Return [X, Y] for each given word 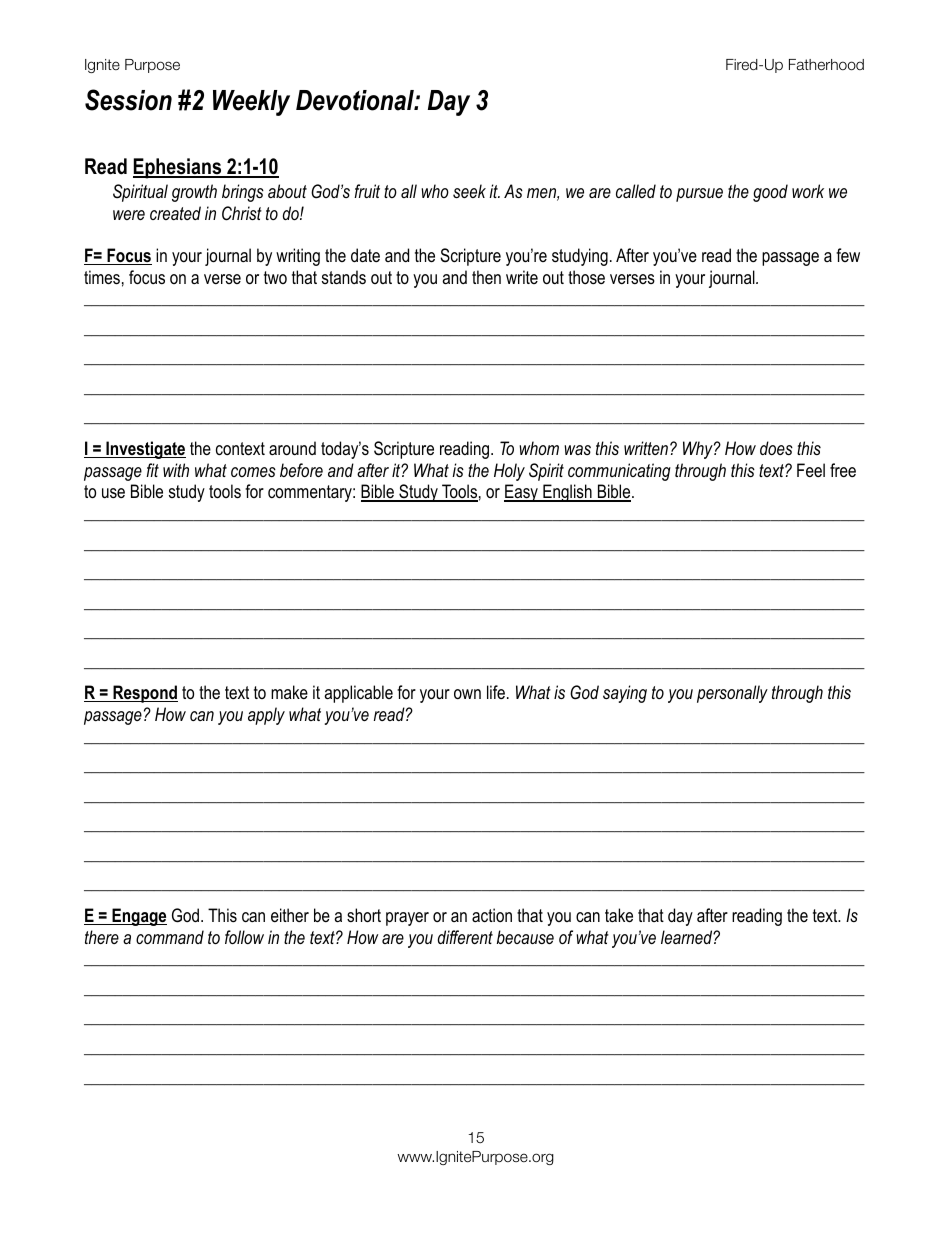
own [467, 694]
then [486, 277]
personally [732, 694]
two [275, 277]
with [176, 470]
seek [469, 191]
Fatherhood [826, 65]
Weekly [251, 103]
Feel [811, 470]
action [492, 915]
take [619, 915]
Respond [144, 694]
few [848, 255]
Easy [522, 493]
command [170, 937]
